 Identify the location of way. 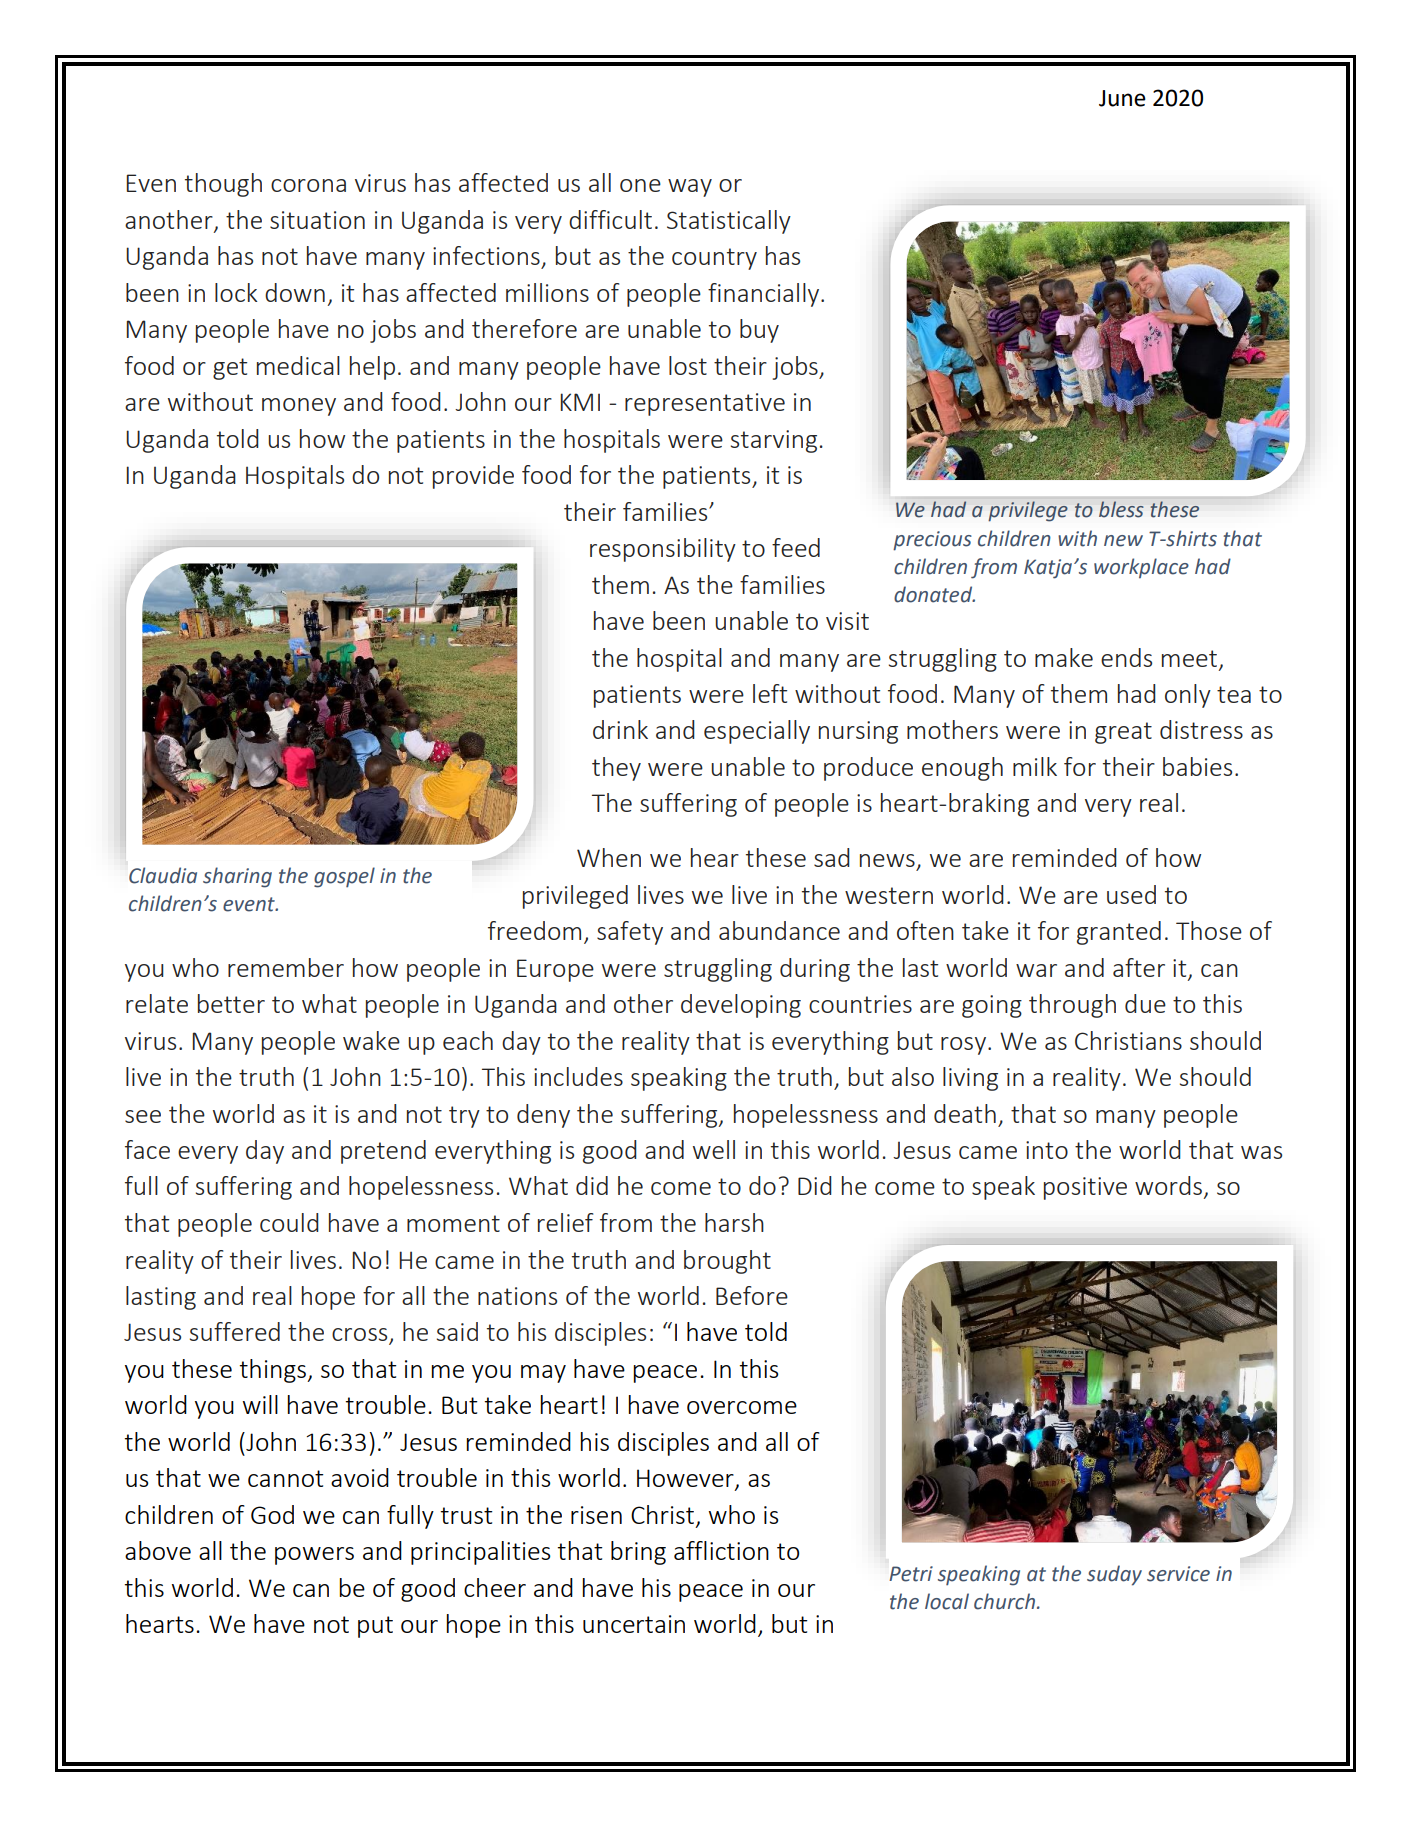
(690, 188).
